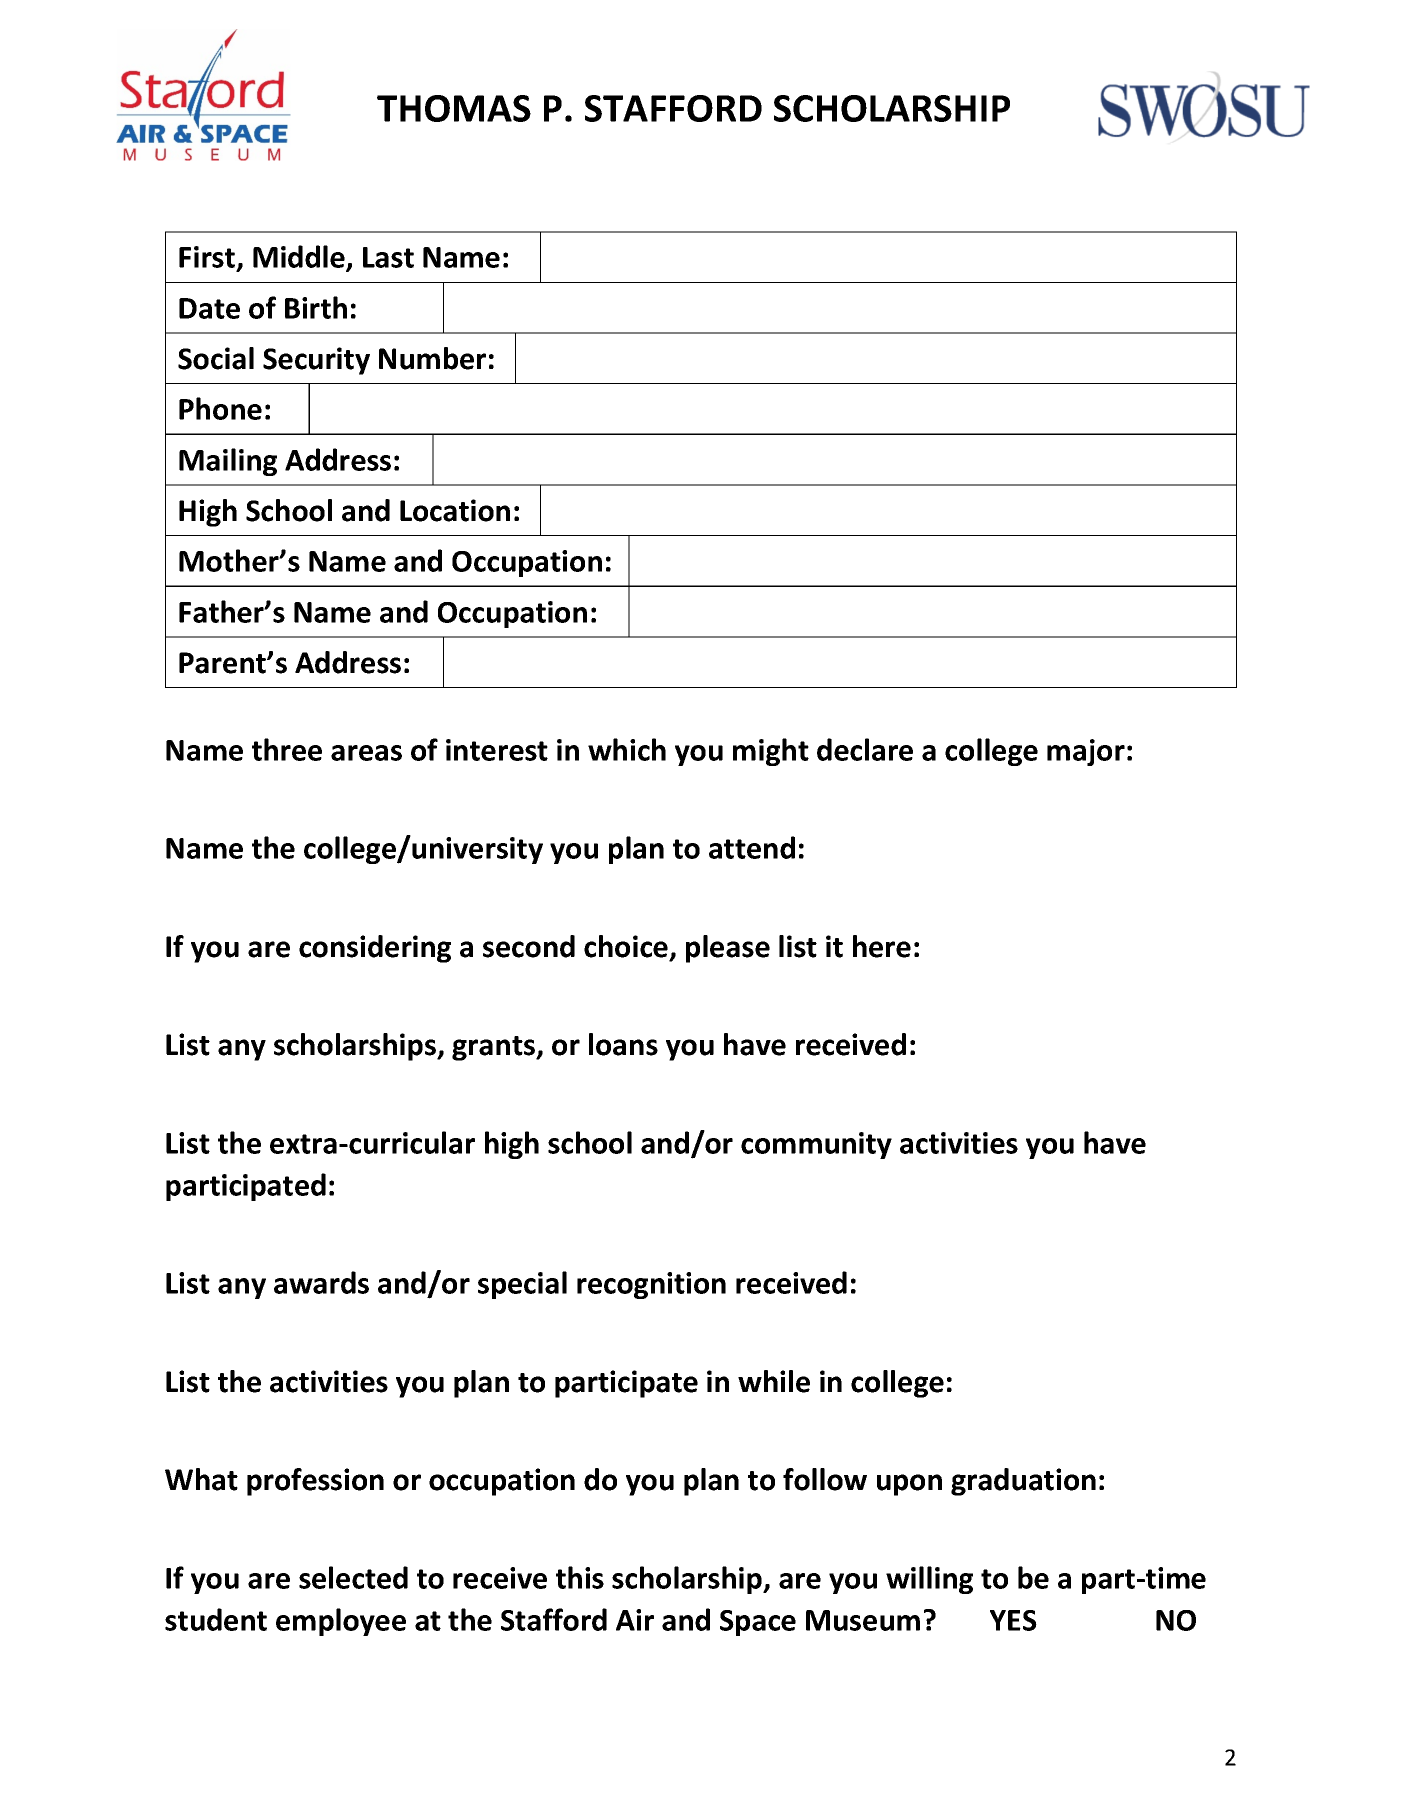  I want to click on THOMAS, so click(454, 108).
